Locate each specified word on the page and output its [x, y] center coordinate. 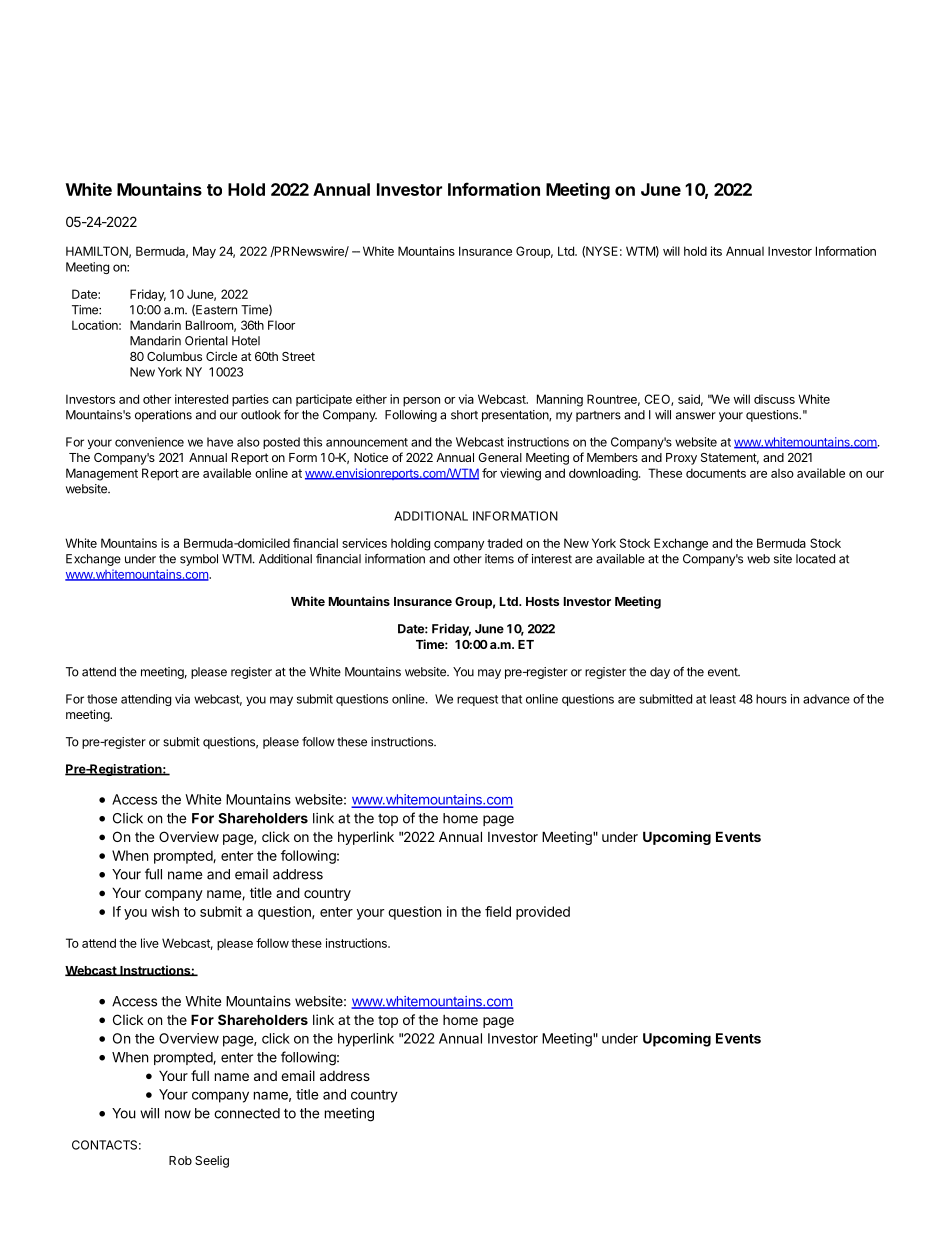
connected [247, 1113]
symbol [199, 560]
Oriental [206, 341]
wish [165, 911]
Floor [281, 325]
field [498, 911]
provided [543, 913]
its [716, 251]
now [178, 1114]
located [815, 559]
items [499, 559]
